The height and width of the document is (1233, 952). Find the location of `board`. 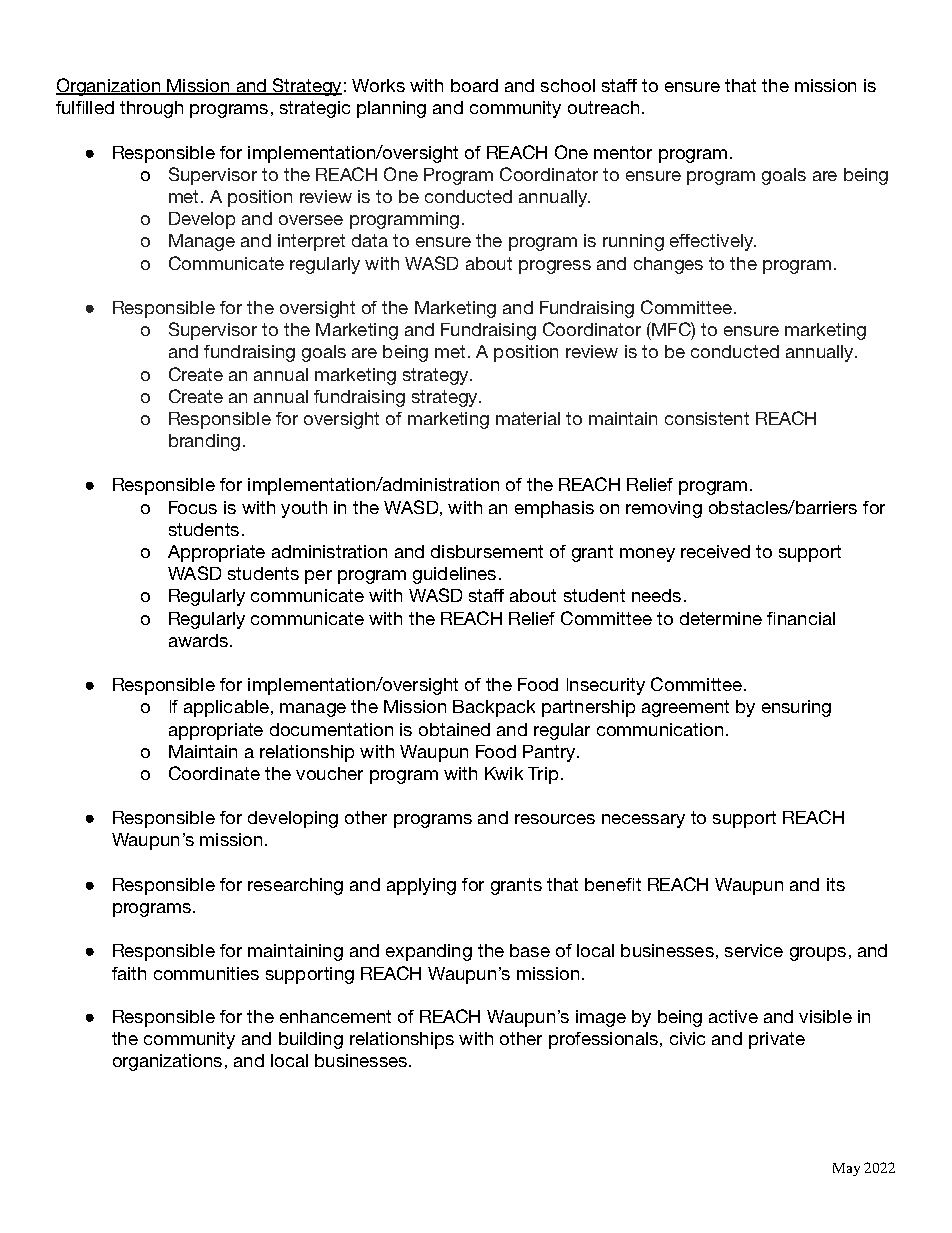

board is located at coordinates (474, 85).
